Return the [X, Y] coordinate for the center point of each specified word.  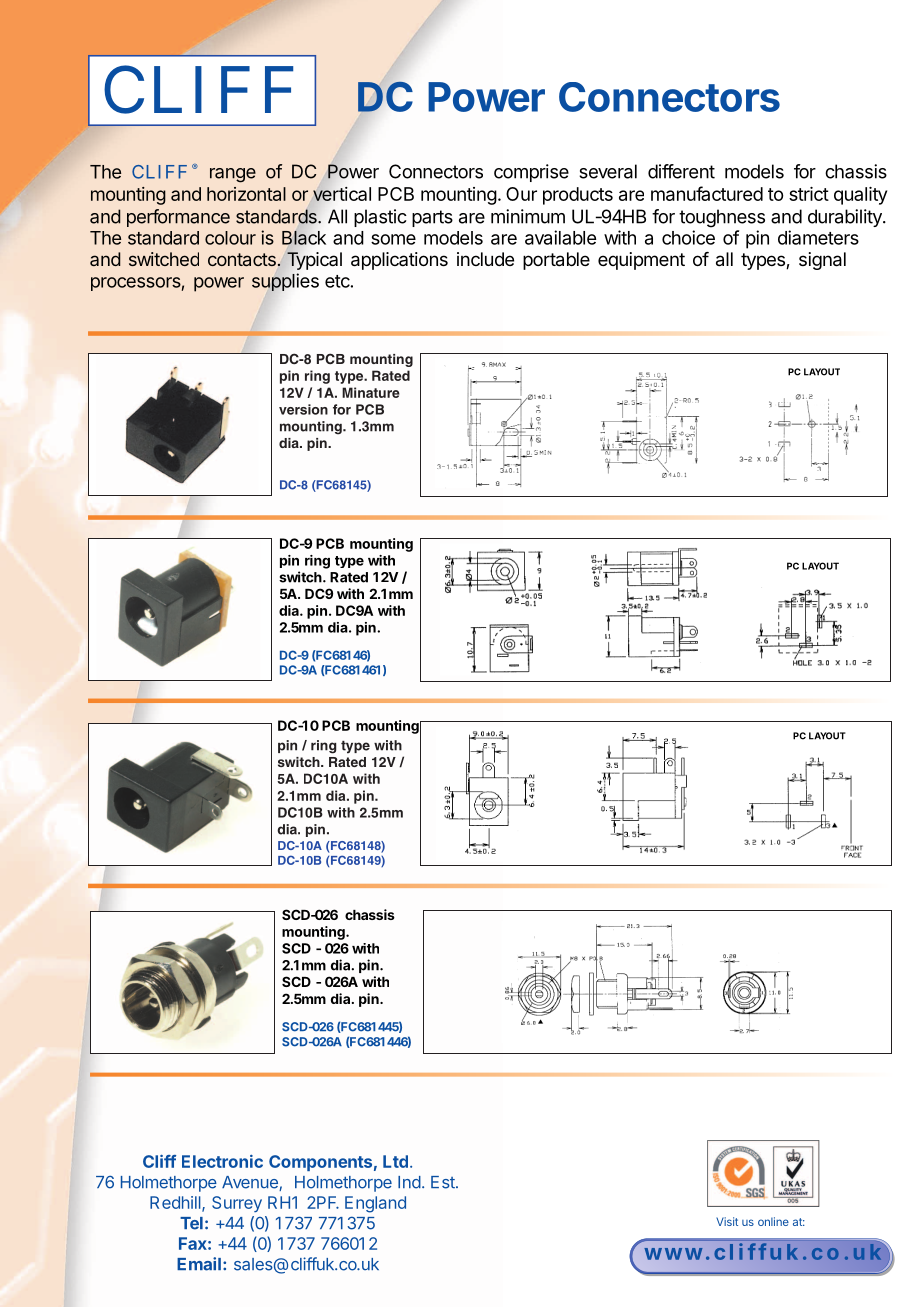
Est [444, 1182]
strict [809, 194]
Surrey [237, 1204]
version [303, 409]
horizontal [246, 194]
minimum [528, 216]
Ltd [395, 1161]
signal [822, 261]
